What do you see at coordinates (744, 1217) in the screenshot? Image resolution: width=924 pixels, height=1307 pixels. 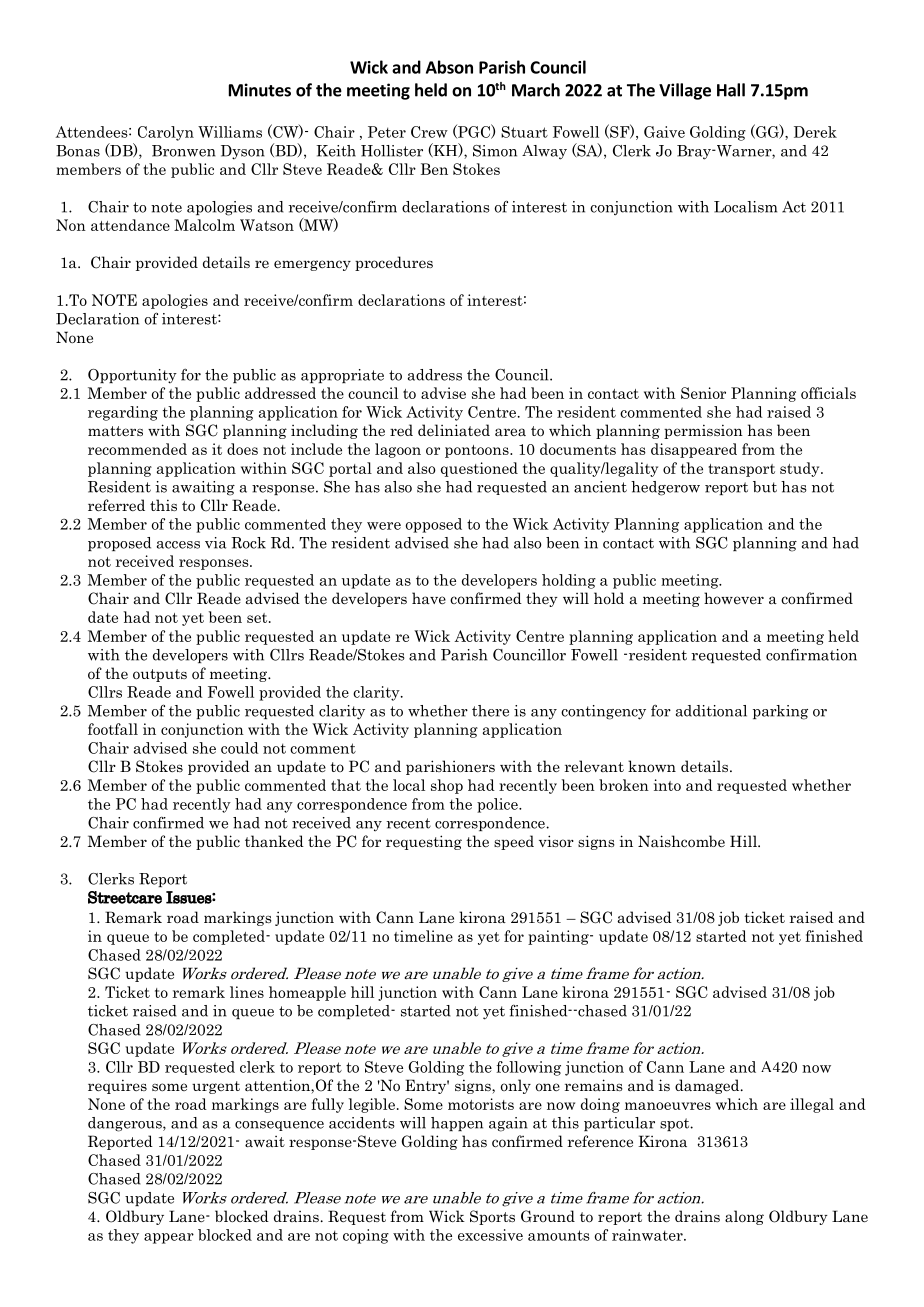 I see `along` at bounding box center [744, 1217].
